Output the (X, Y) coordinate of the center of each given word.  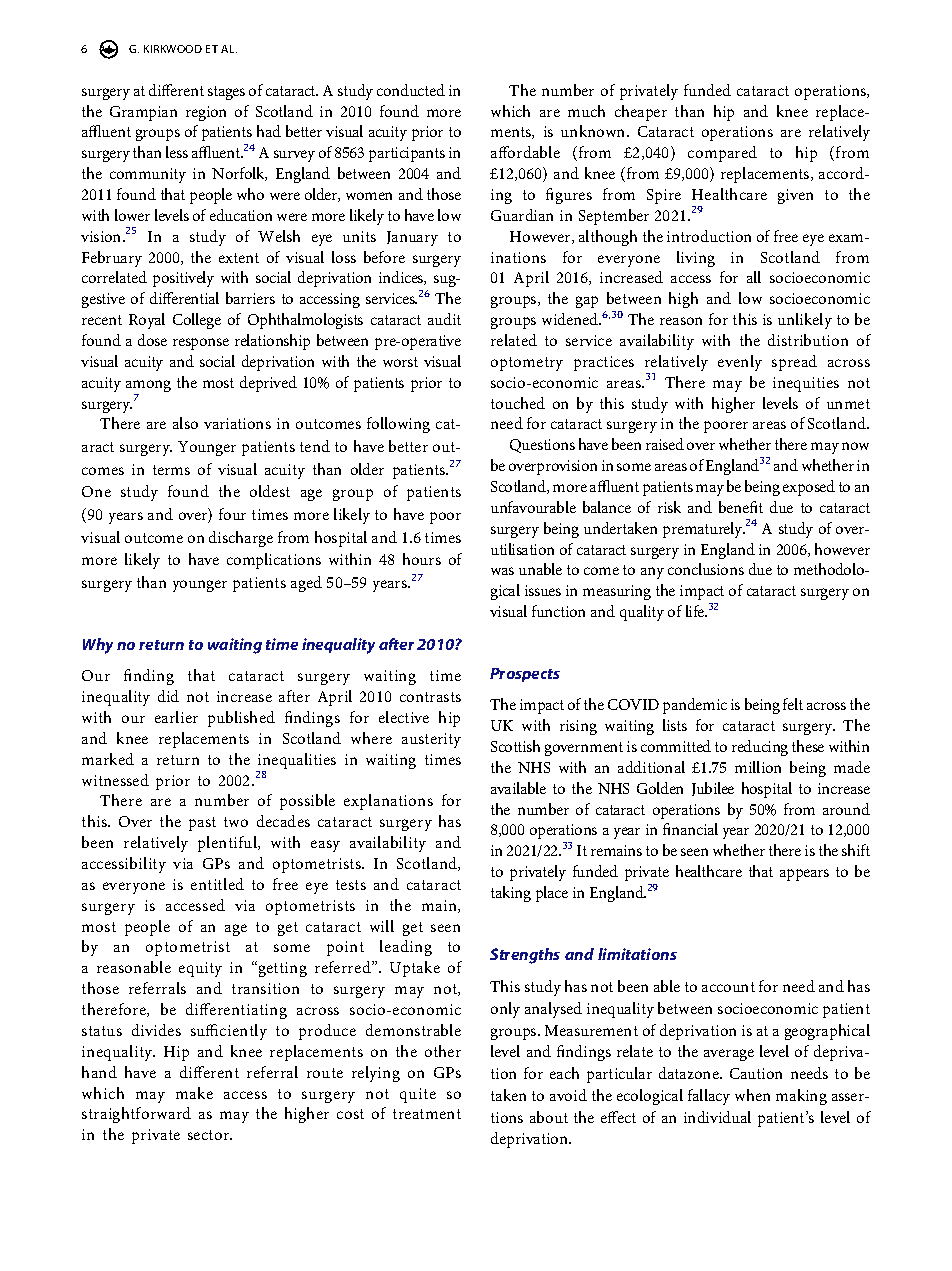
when (752, 1095)
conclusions (706, 569)
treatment (427, 1114)
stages (226, 93)
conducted (411, 90)
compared (722, 154)
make (194, 1093)
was (502, 571)
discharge (241, 539)
